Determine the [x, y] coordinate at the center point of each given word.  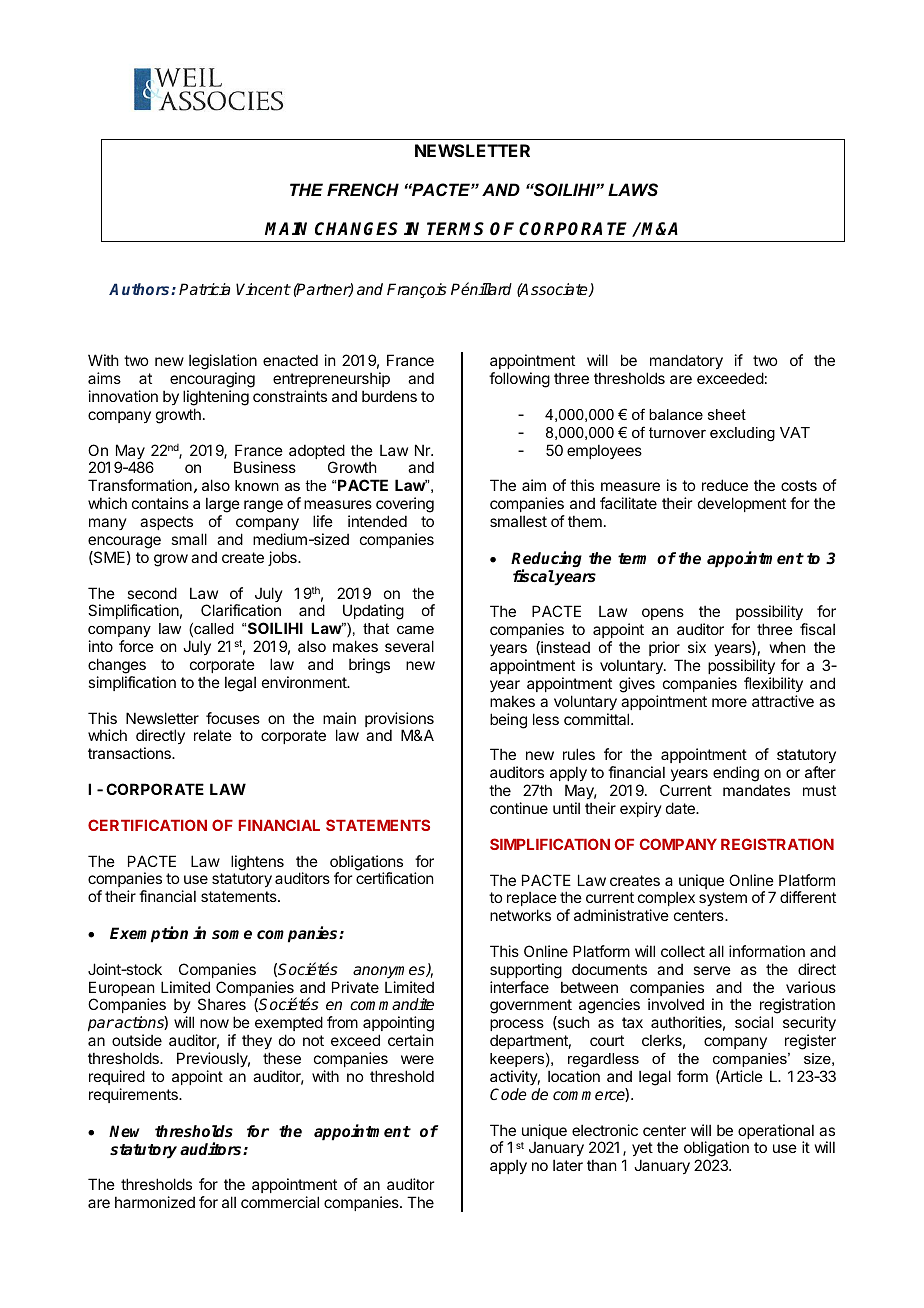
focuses [233, 718]
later [568, 1165]
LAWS [633, 189]
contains [160, 503]
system [723, 899]
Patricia [204, 289]
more [729, 702]
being [508, 721]
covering [405, 506]
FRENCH [363, 190]
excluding [742, 434]
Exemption [149, 934]
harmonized [155, 1202]
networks [520, 915]
